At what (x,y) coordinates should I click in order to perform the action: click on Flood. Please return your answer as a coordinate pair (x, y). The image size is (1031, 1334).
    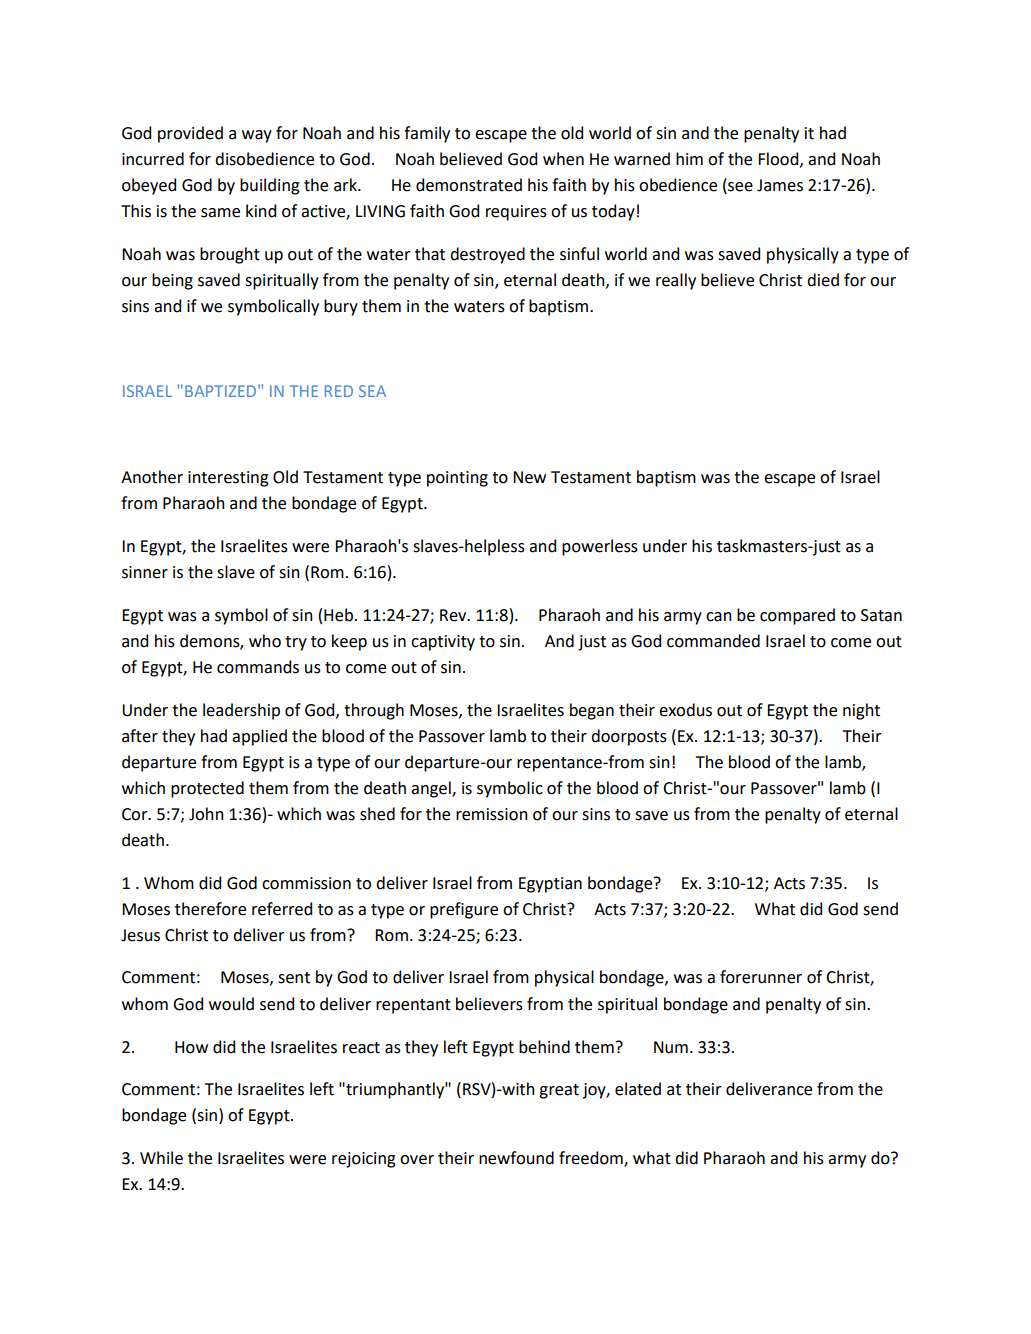
    Looking at the image, I should click on (779, 159).
